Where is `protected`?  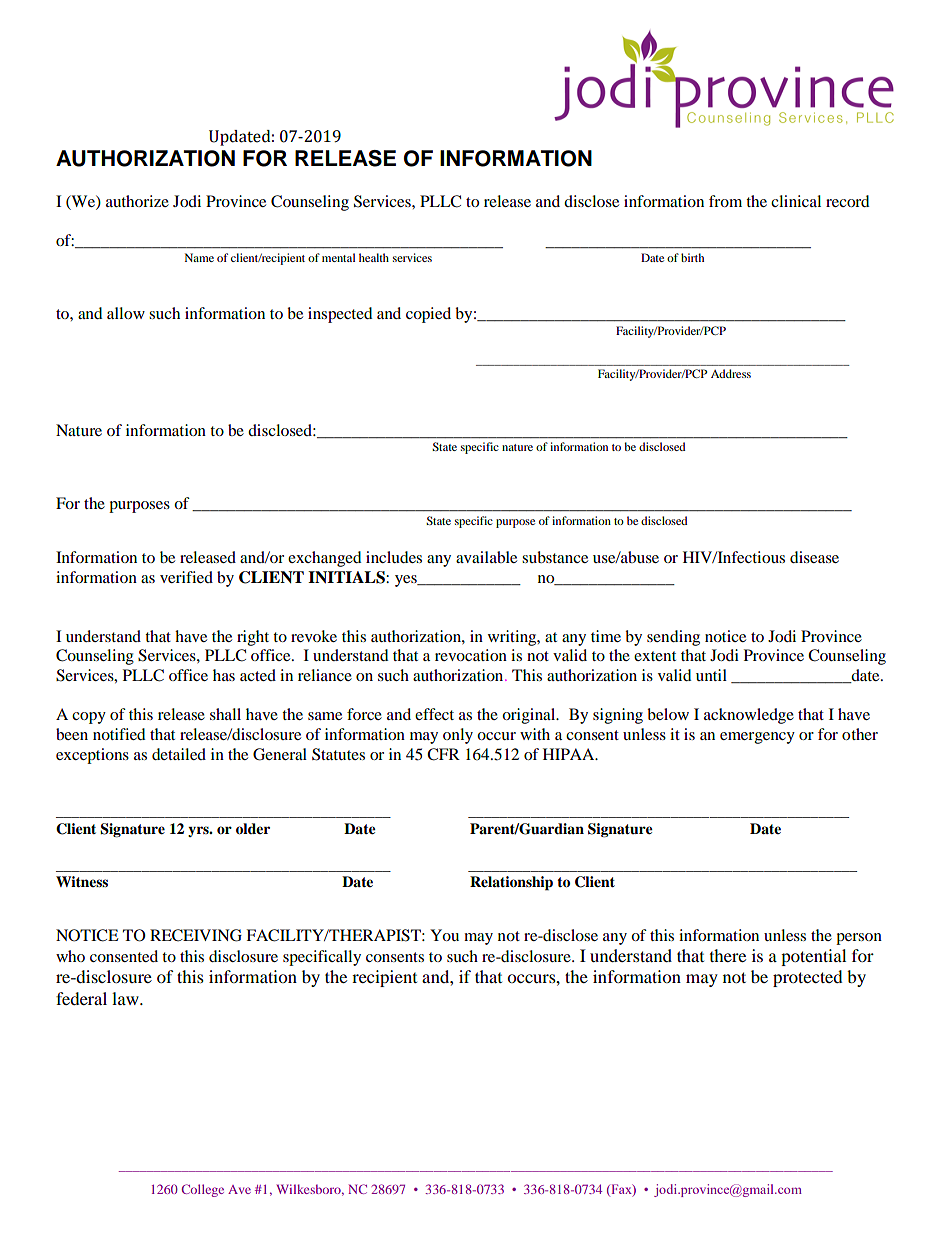
protected is located at coordinates (808, 978).
